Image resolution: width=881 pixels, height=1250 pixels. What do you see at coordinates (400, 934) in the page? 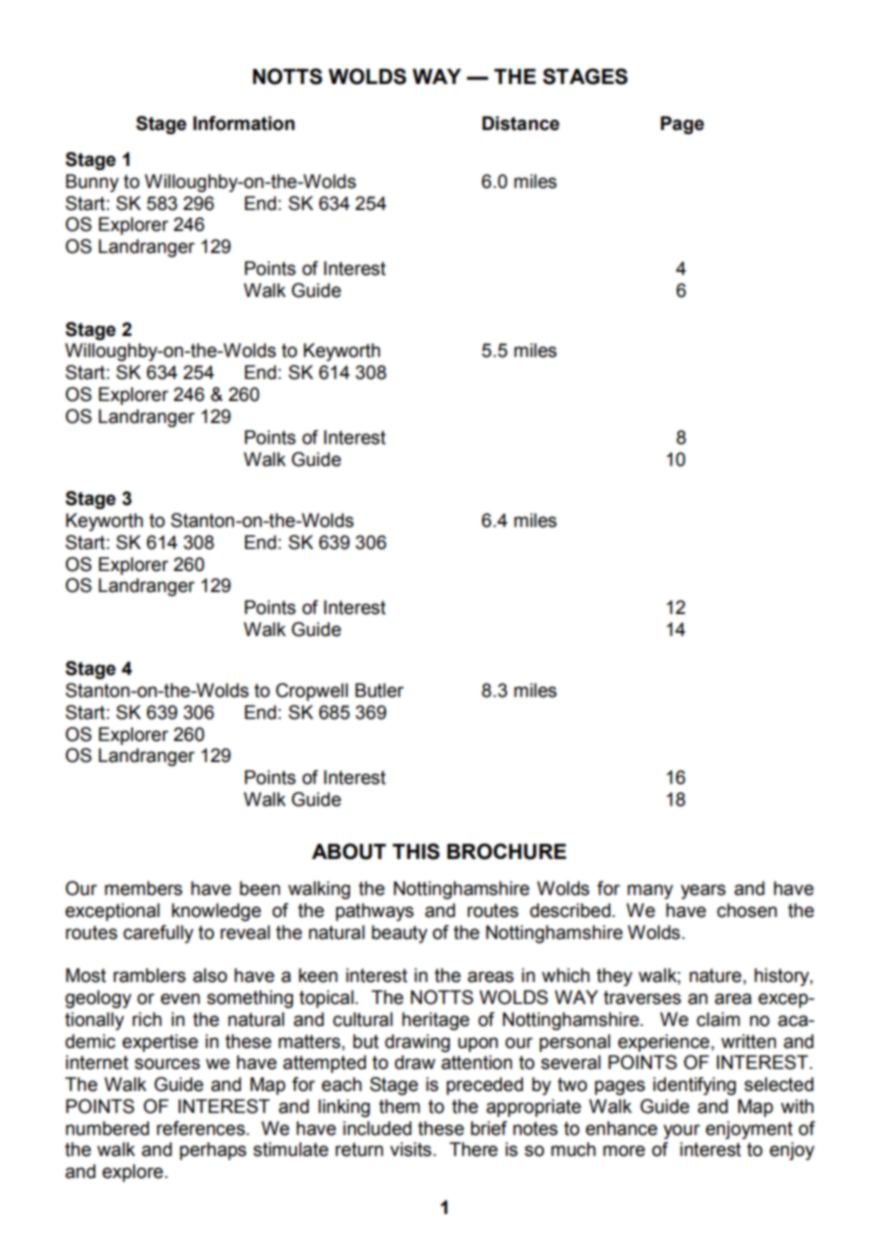
I see `beauty` at bounding box center [400, 934].
